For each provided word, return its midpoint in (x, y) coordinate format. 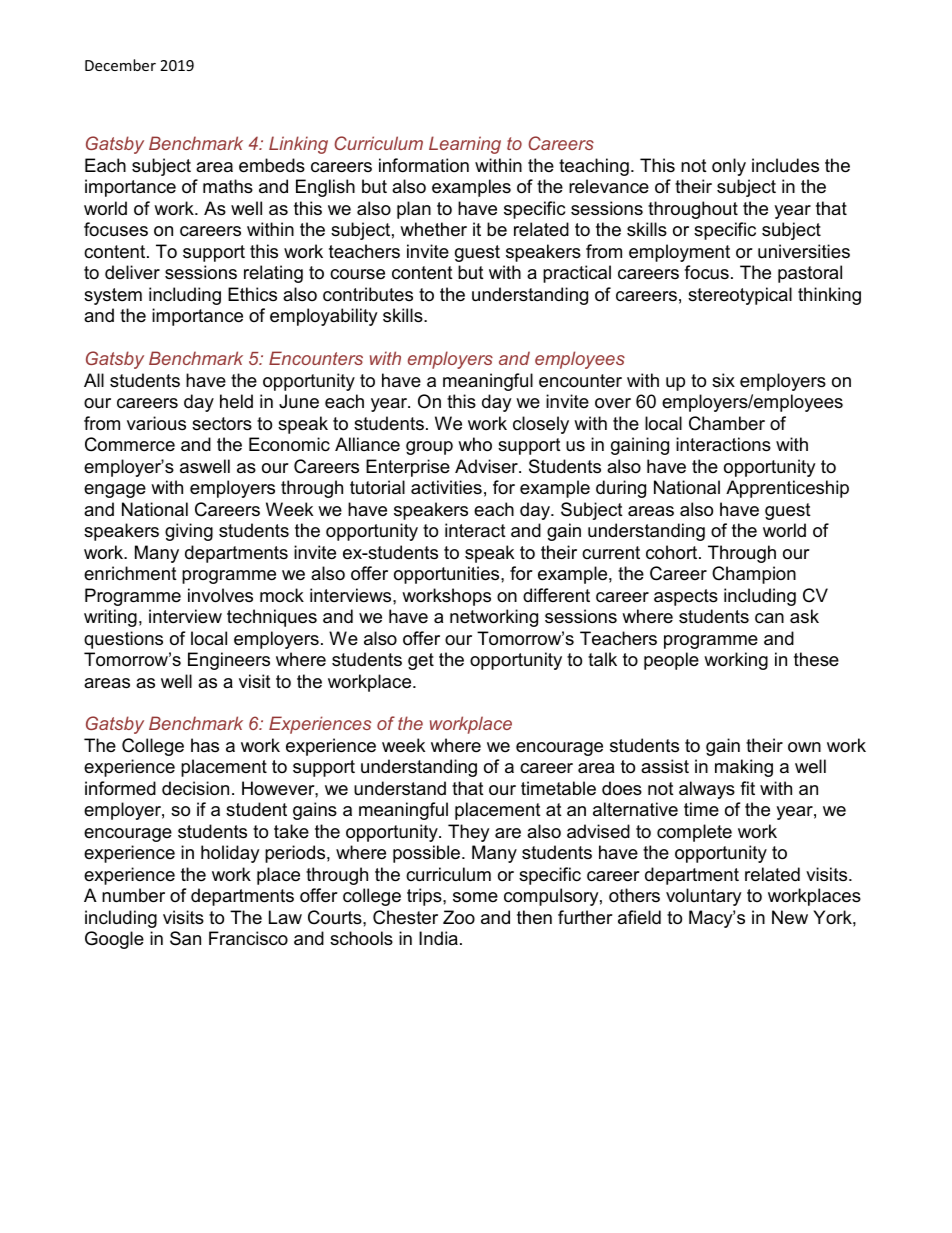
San (185, 938)
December (120, 65)
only (729, 167)
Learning (465, 145)
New (790, 917)
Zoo (459, 917)
